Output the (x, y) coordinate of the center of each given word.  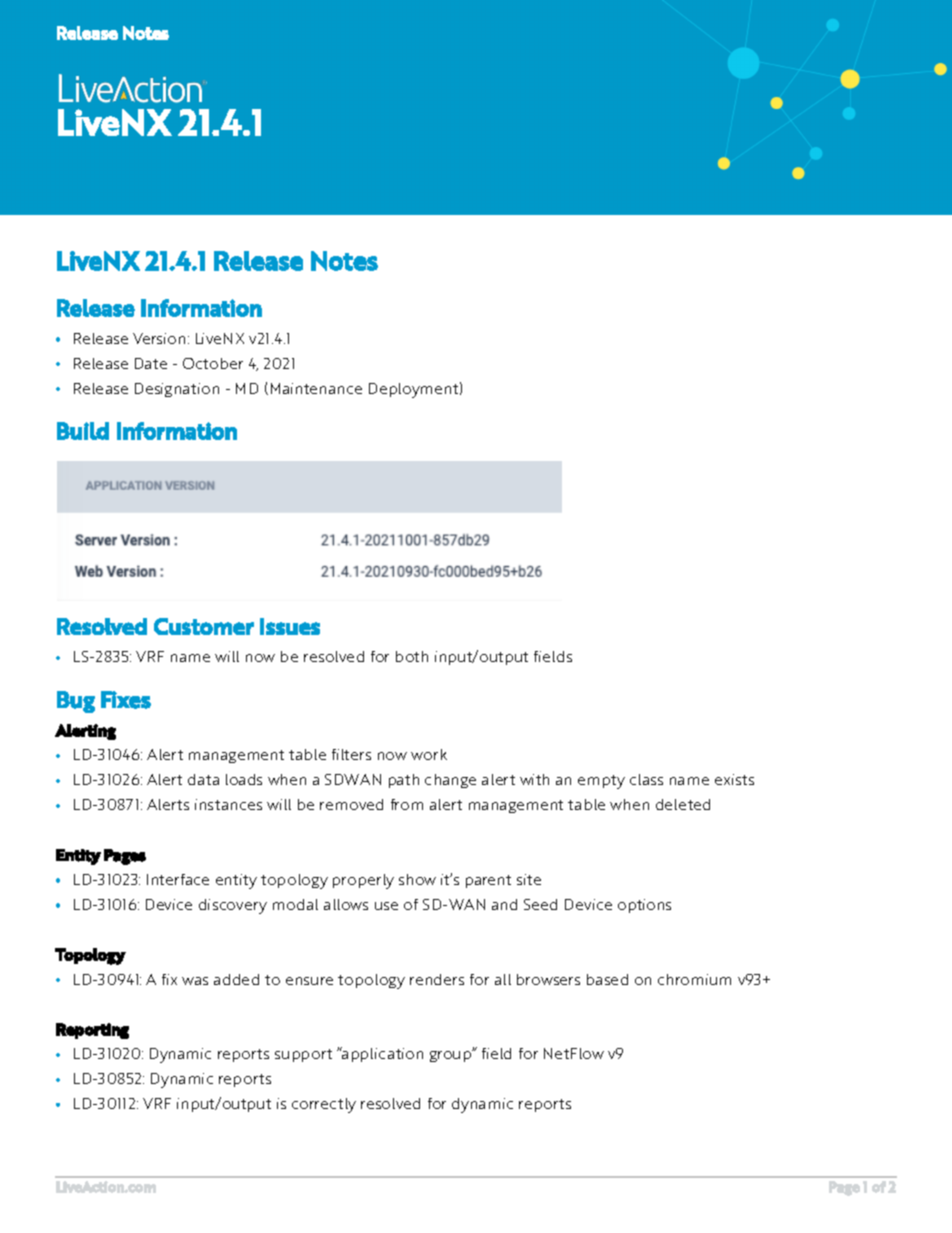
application (381, 1054)
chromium (694, 979)
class (646, 779)
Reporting (92, 1031)
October (213, 363)
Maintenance (316, 388)
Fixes (126, 700)
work (429, 754)
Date (151, 363)
